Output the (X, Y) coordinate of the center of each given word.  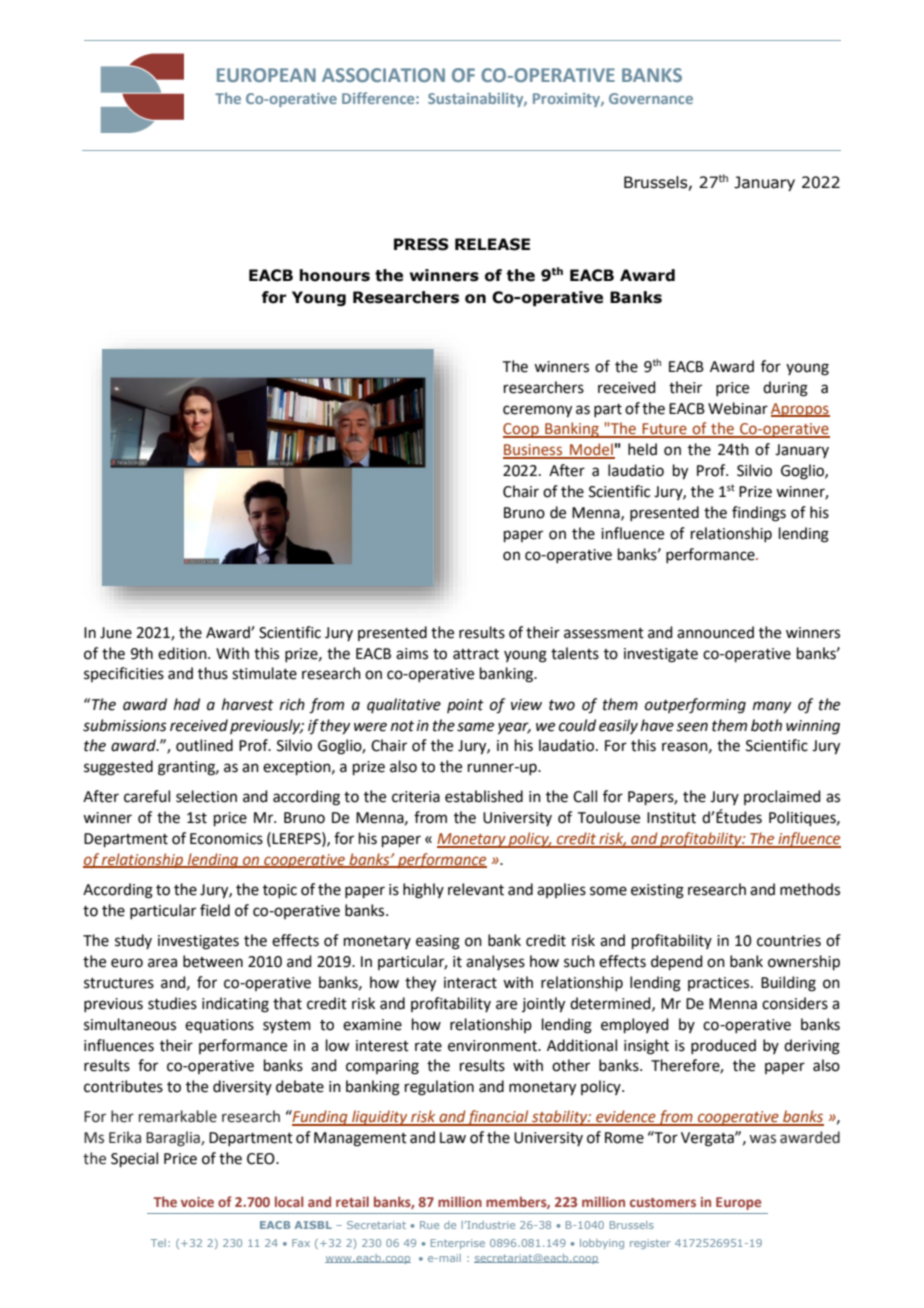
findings (759, 514)
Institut (671, 818)
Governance (651, 98)
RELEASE (492, 244)
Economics (226, 839)
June (116, 633)
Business (534, 451)
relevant (476, 889)
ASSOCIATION (383, 75)
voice (197, 1202)
